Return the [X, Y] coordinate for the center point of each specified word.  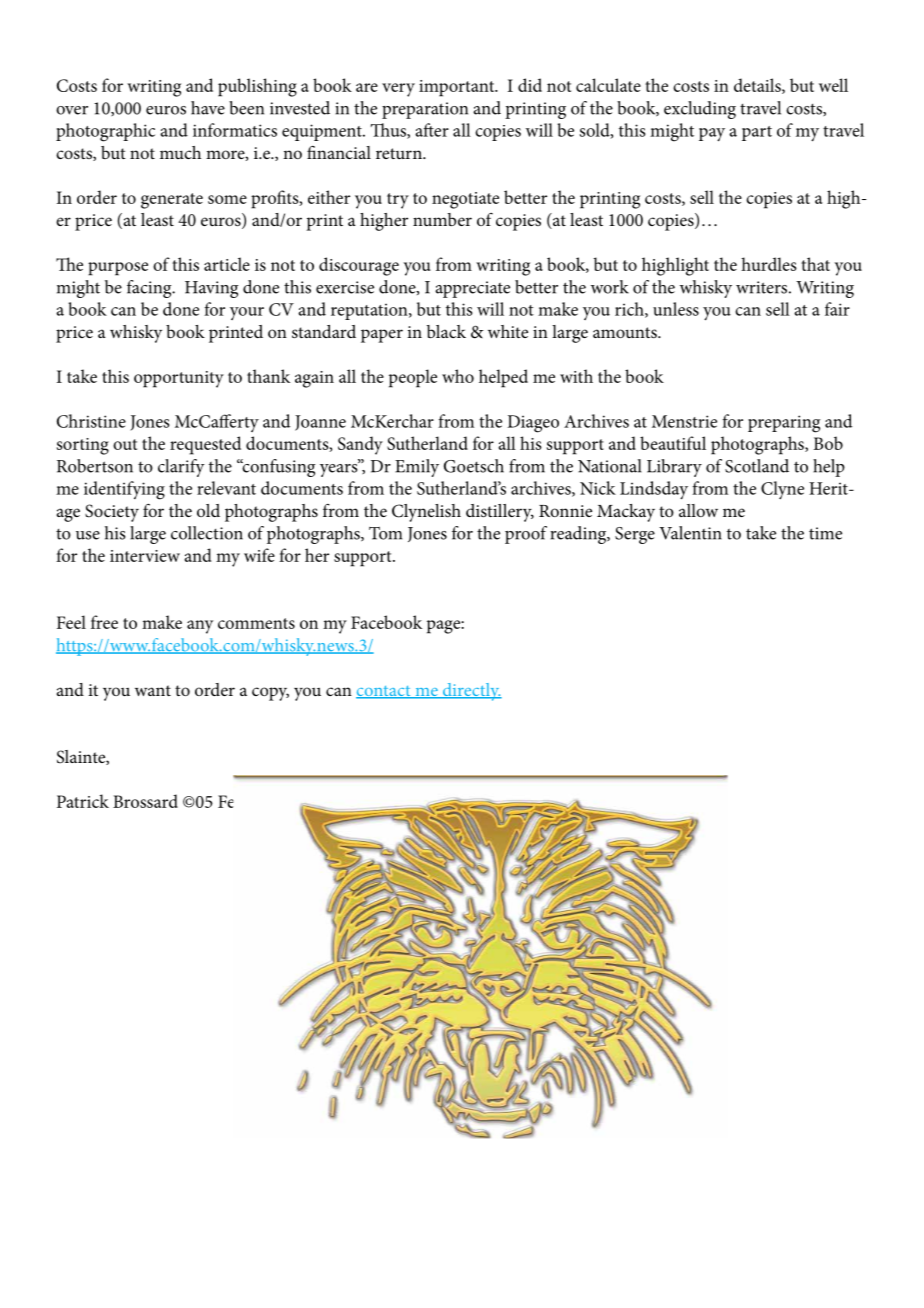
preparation [425, 110]
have [208, 108]
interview [145, 556]
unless [676, 309]
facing [150, 289]
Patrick [83, 801]
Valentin [690, 533]
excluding [700, 110]
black [446, 331]
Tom [385, 533]
